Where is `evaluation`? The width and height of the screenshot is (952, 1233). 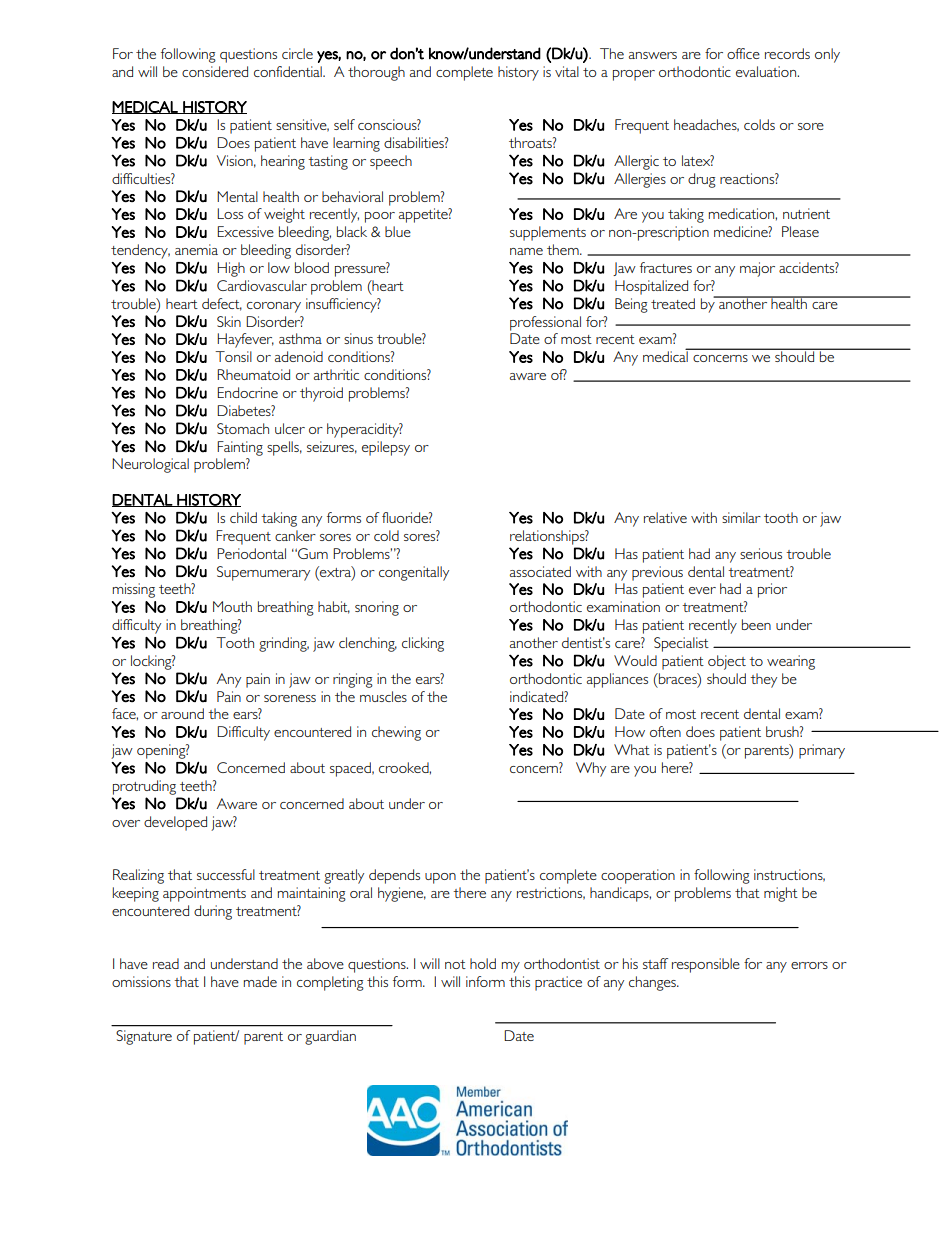 evaluation is located at coordinates (767, 71).
